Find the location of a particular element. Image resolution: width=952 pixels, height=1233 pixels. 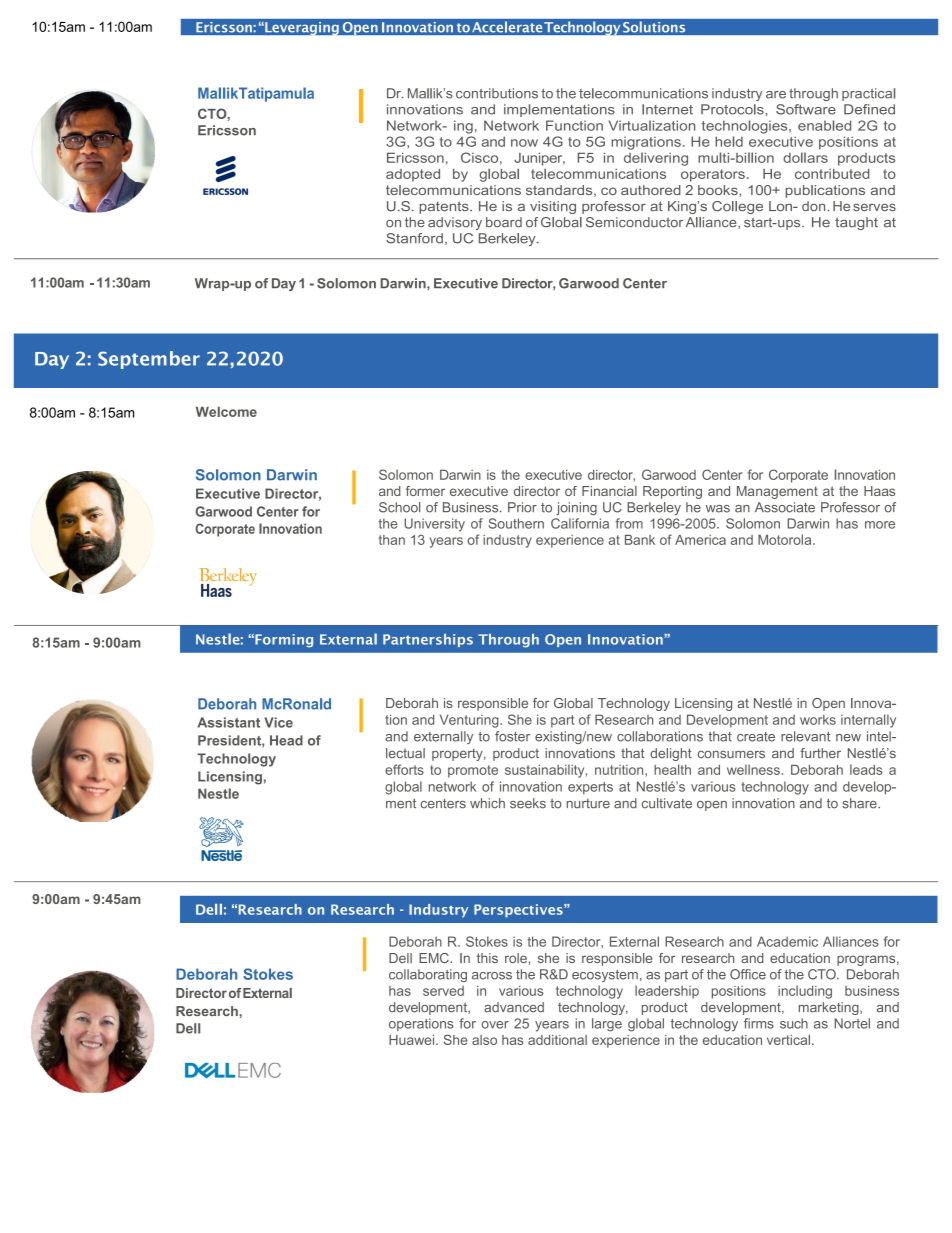

than is located at coordinates (392, 540).
